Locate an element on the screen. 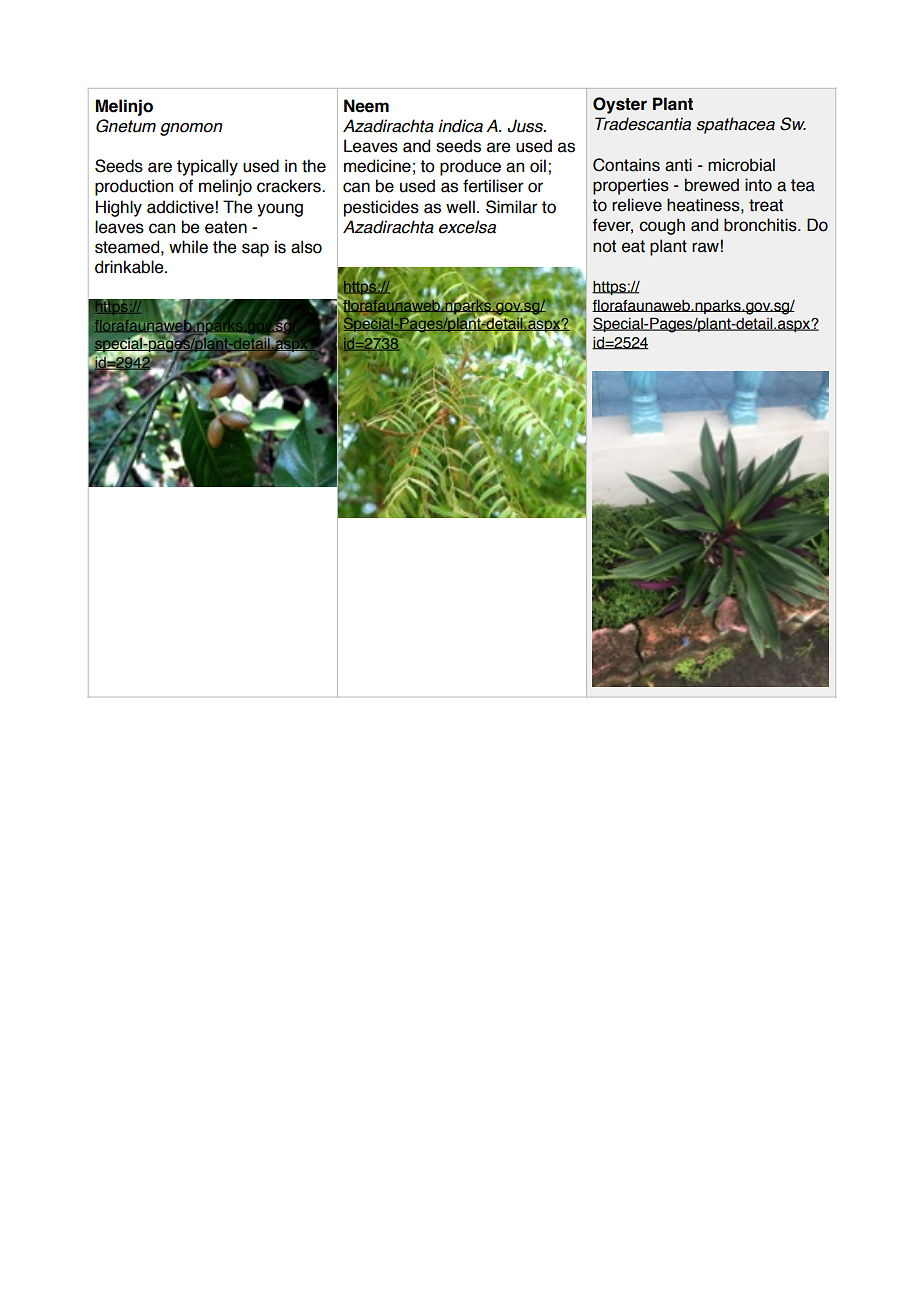 This screenshot has height=1308, width=924. fertiliser is located at coordinates (493, 186).
